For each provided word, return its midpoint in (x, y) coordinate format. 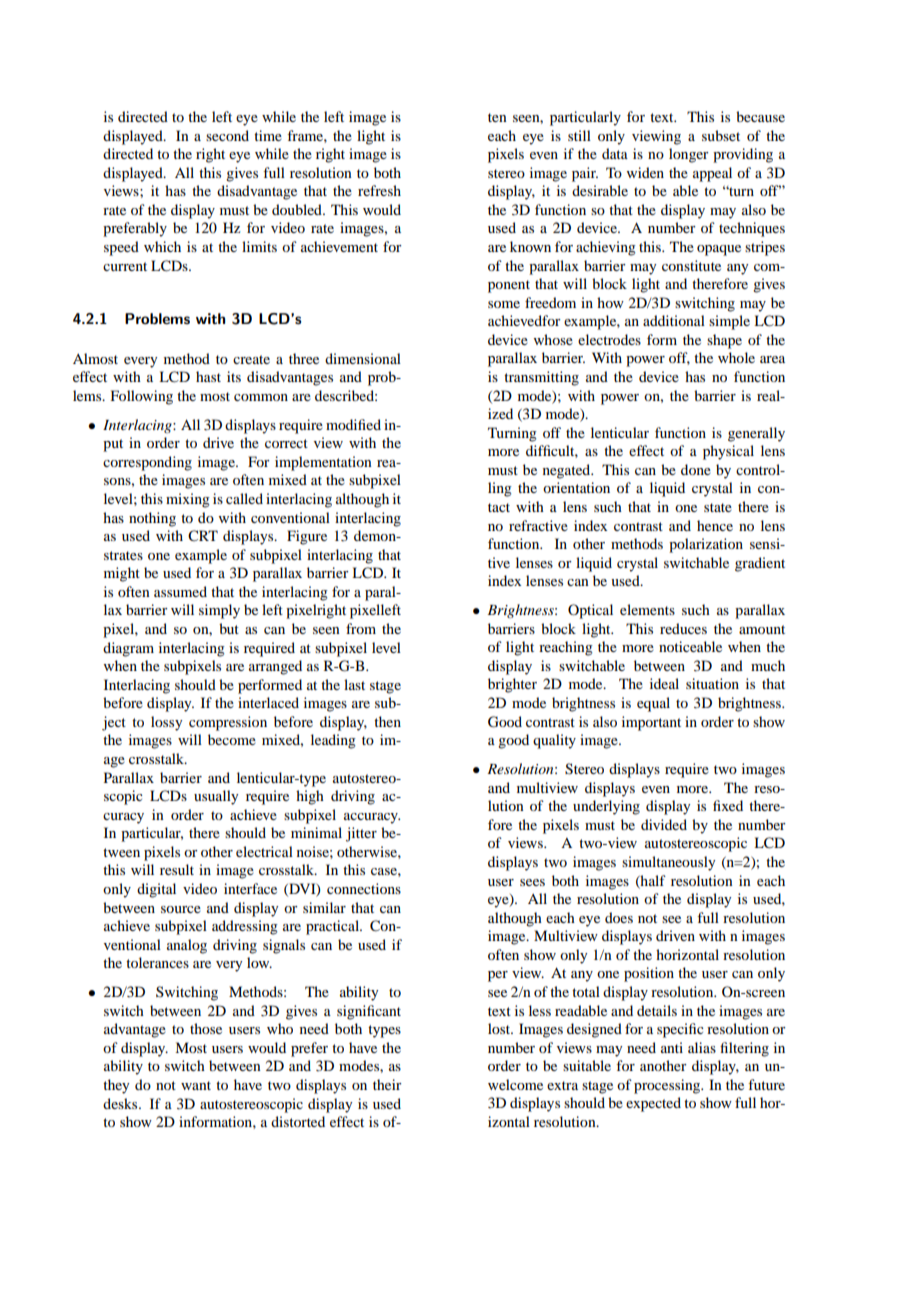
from (361, 628)
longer (689, 155)
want (196, 1085)
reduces (683, 628)
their (387, 1084)
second (227, 135)
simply (219, 611)
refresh (379, 190)
